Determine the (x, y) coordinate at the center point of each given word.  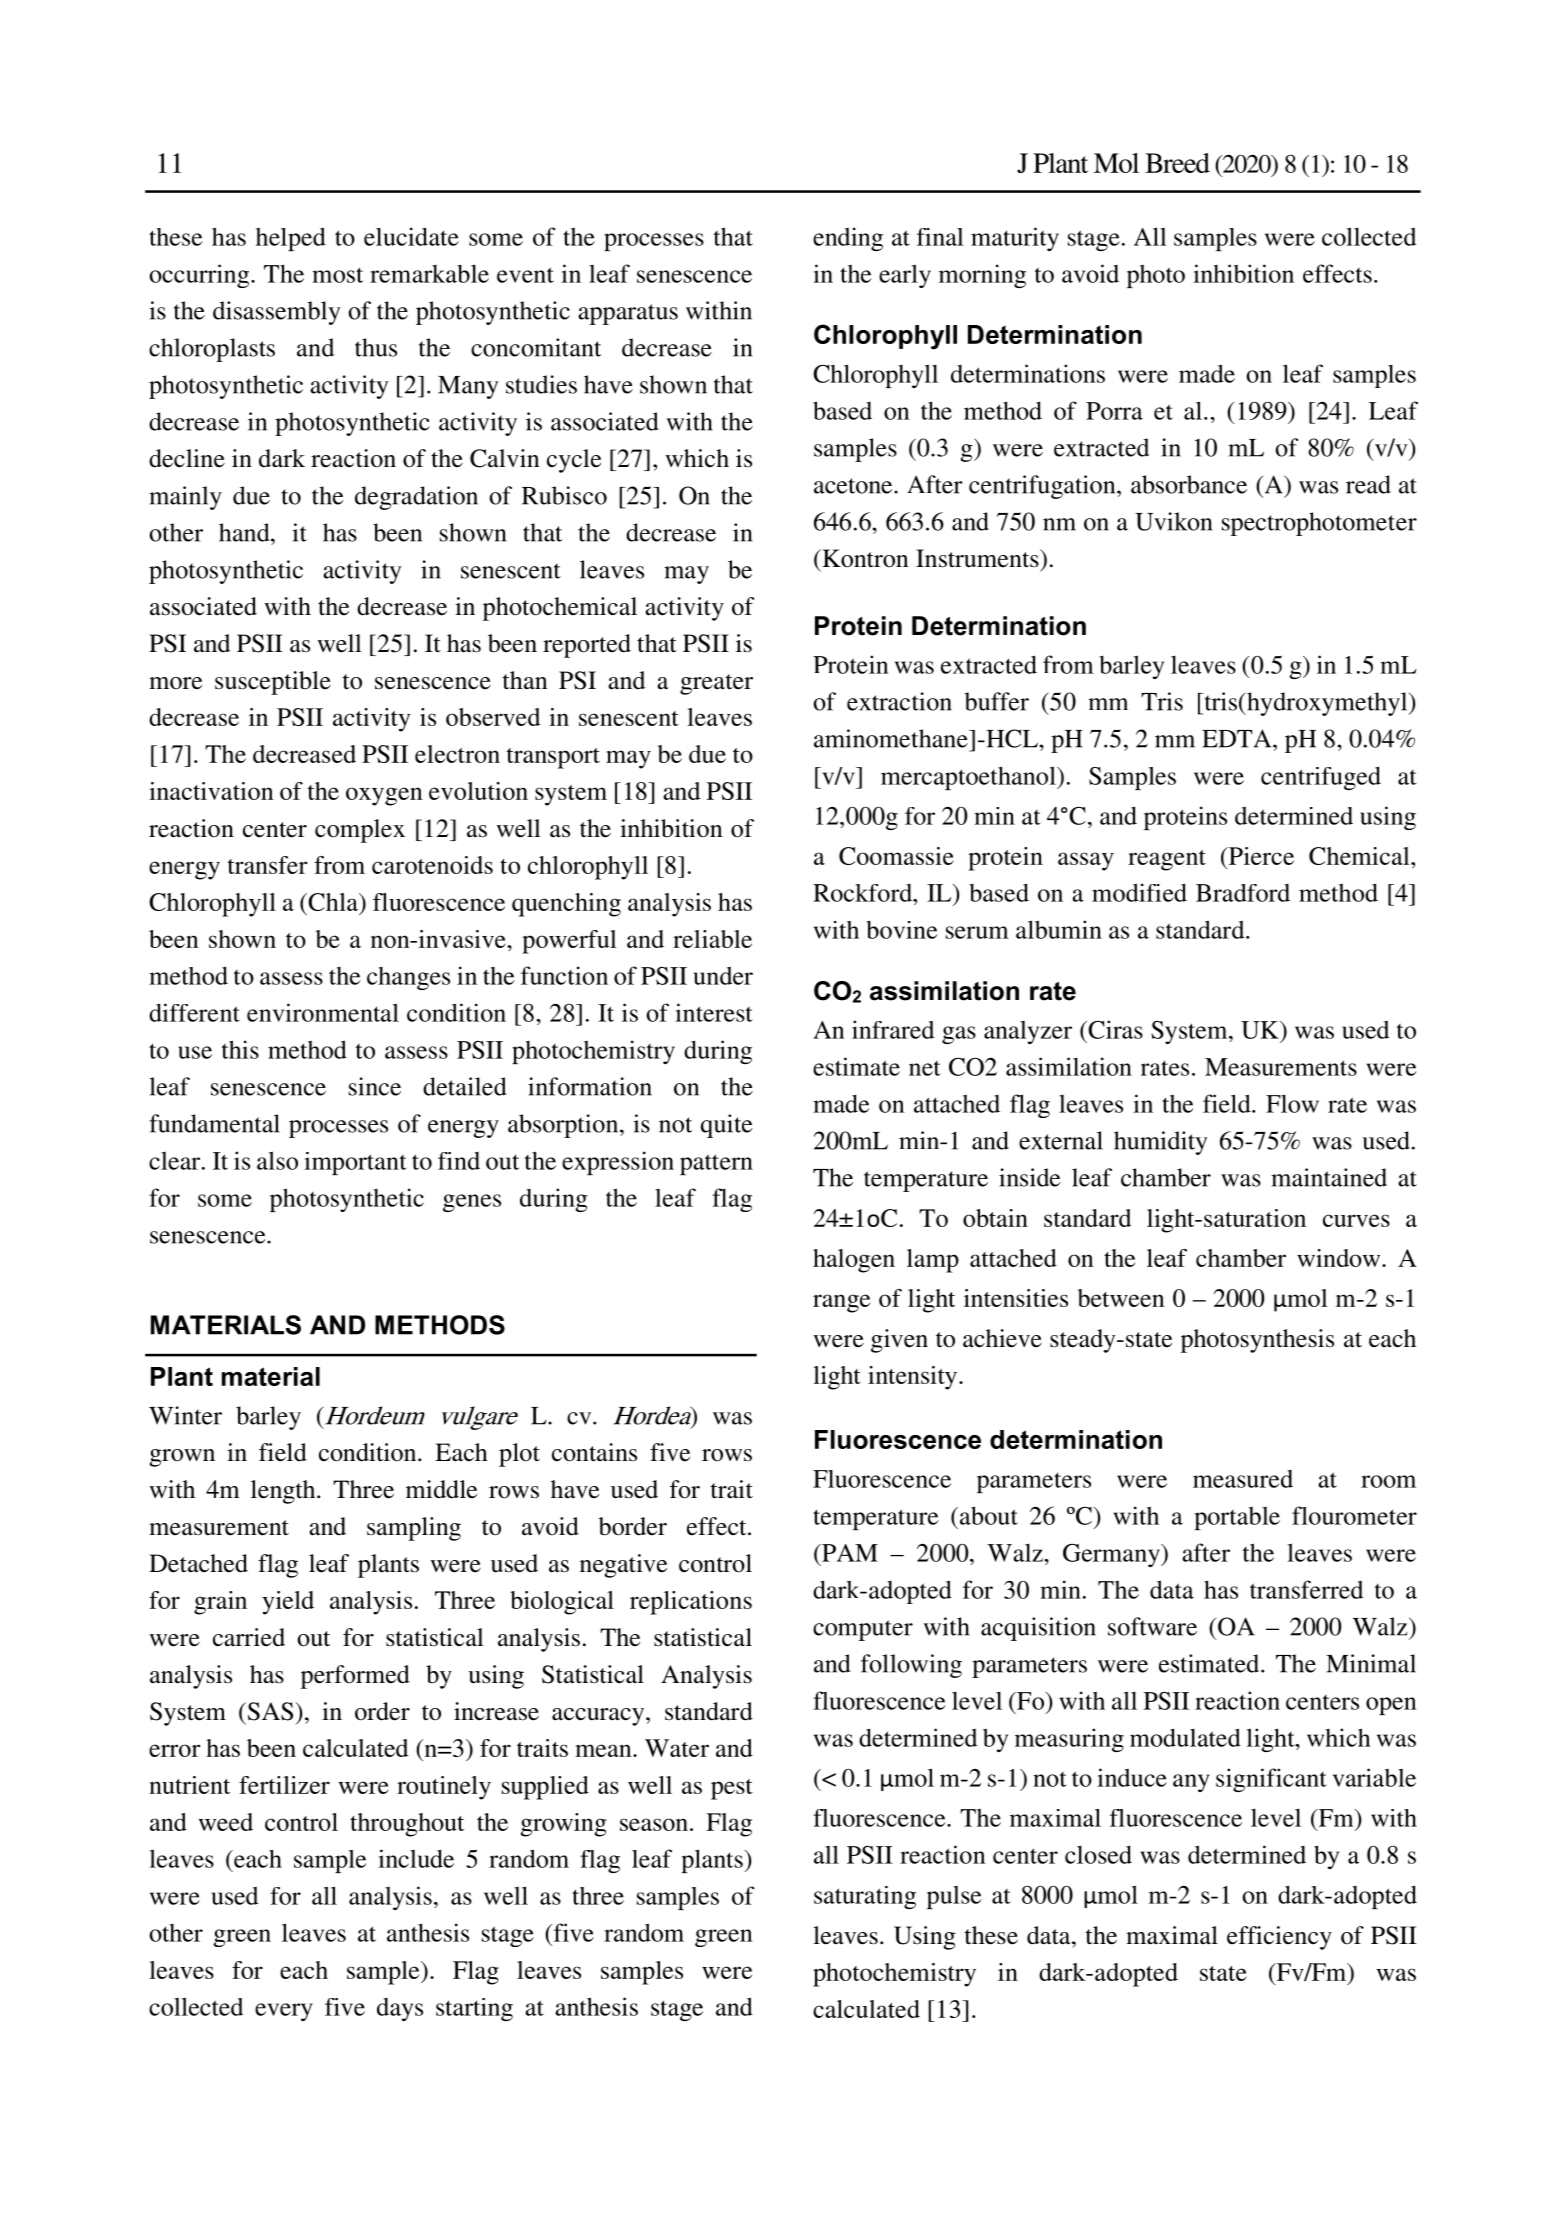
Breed (1177, 163)
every (284, 2012)
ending (848, 239)
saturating (865, 1897)
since (375, 1086)
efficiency (1279, 1938)
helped (291, 239)
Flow (1292, 1103)
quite (726, 1126)
